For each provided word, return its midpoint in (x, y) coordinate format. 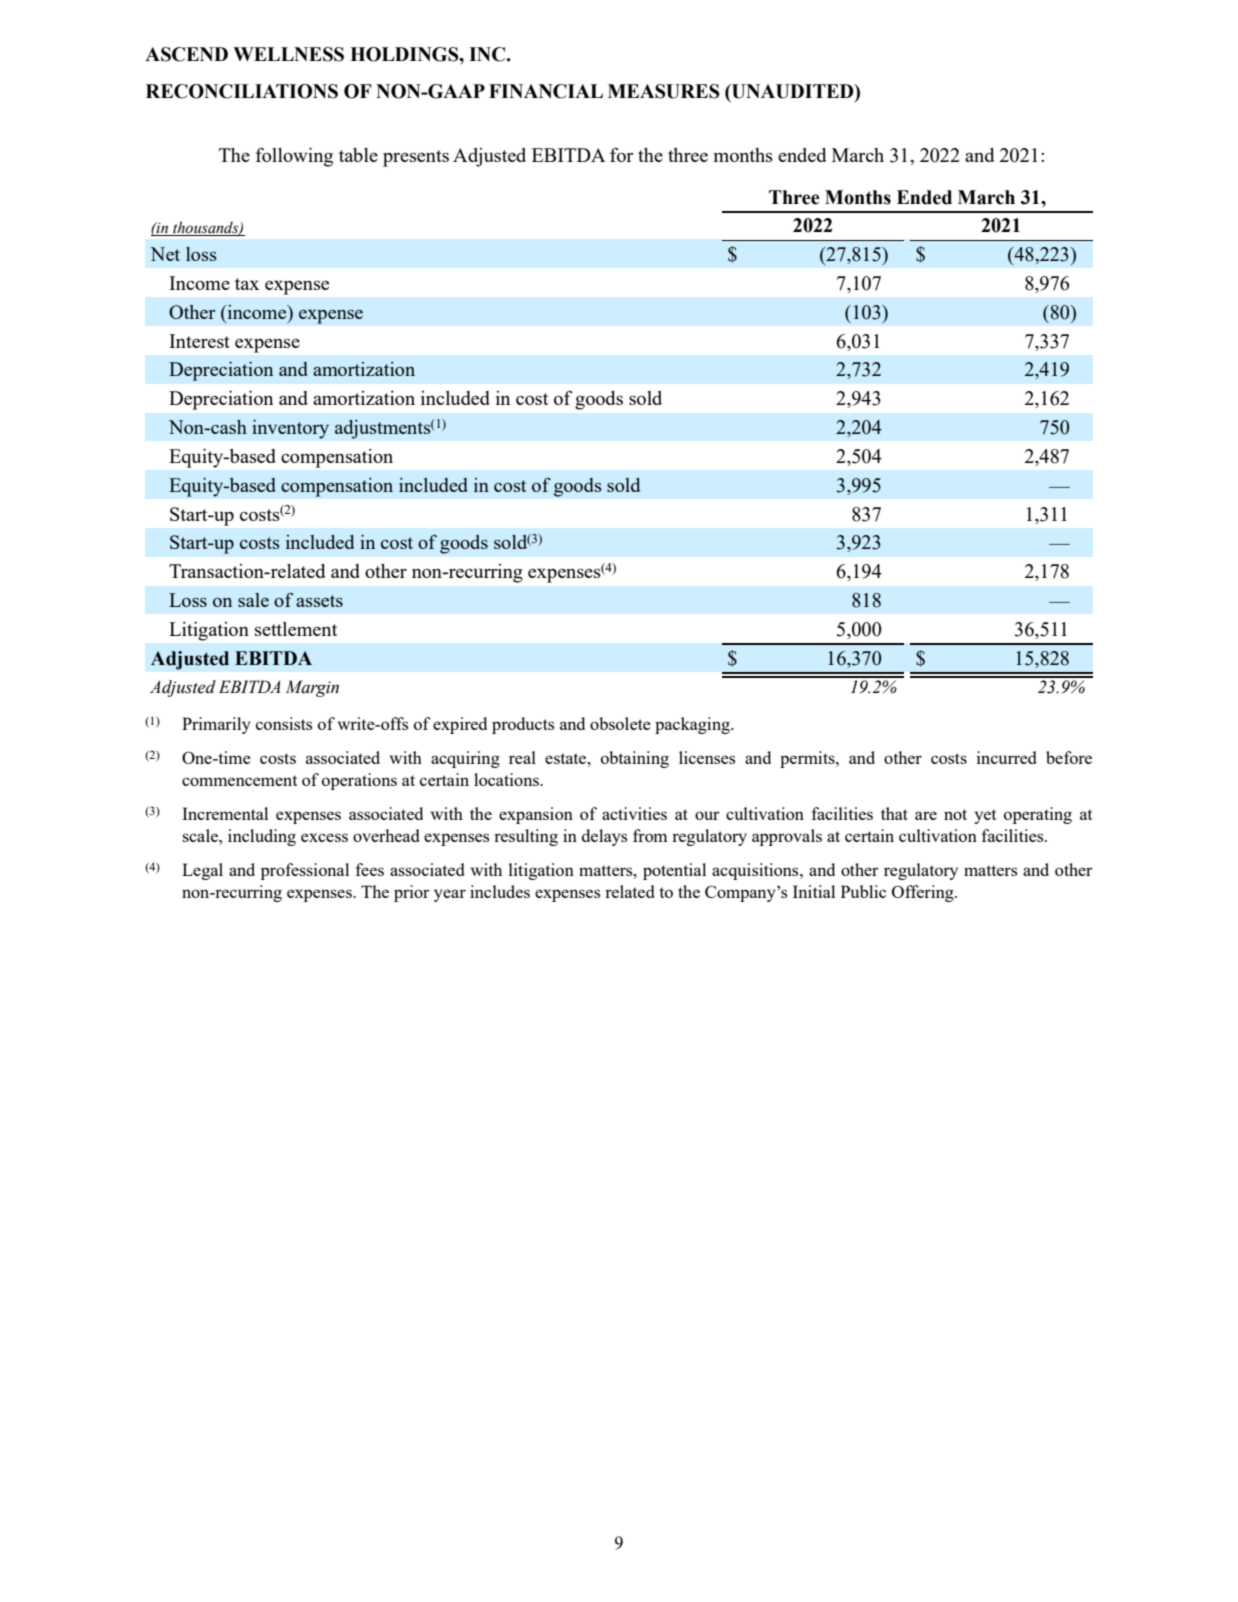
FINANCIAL (546, 91)
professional (305, 871)
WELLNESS (288, 54)
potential (674, 871)
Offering (924, 893)
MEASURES (664, 91)
